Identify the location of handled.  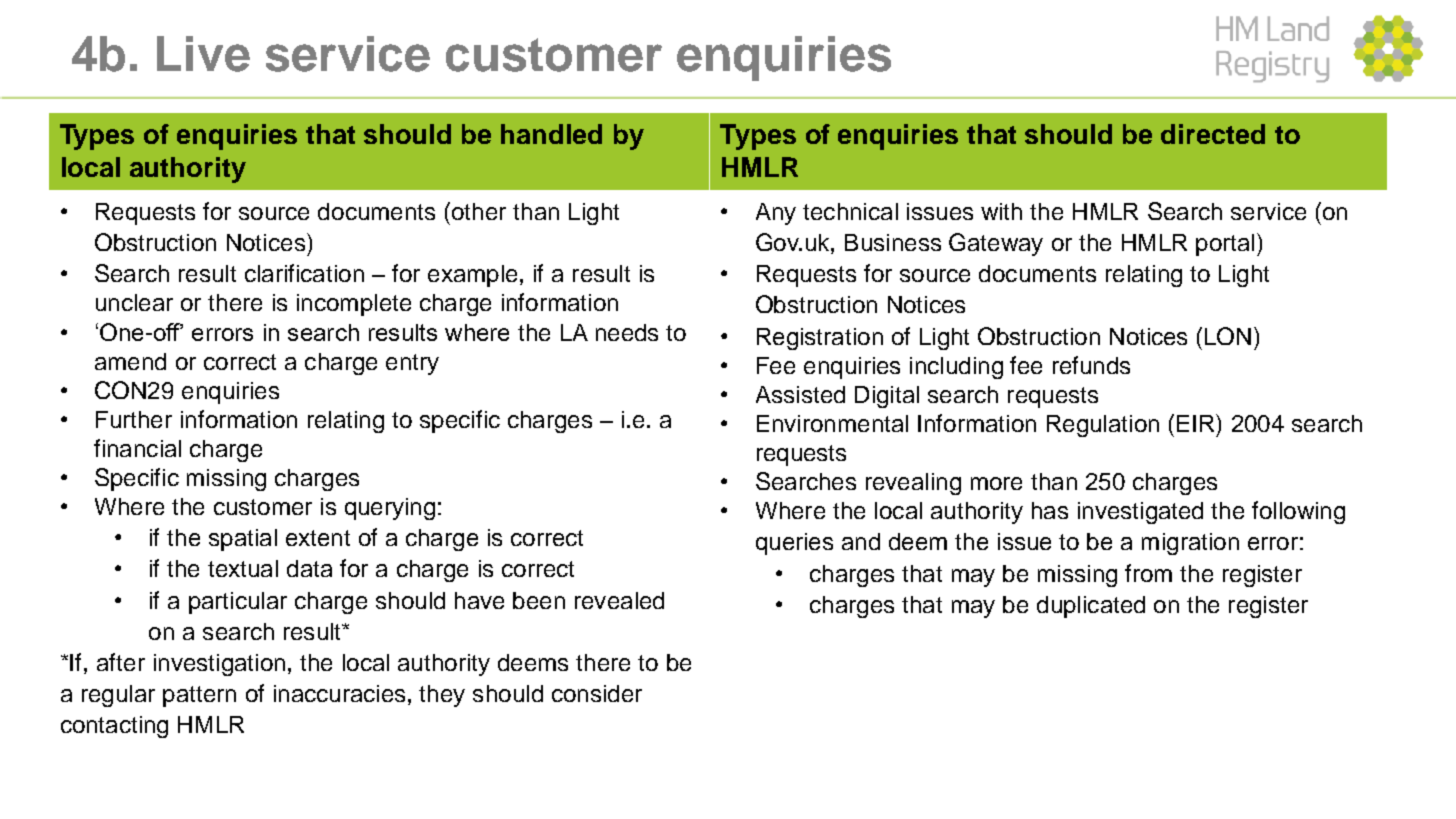
(551, 134).
